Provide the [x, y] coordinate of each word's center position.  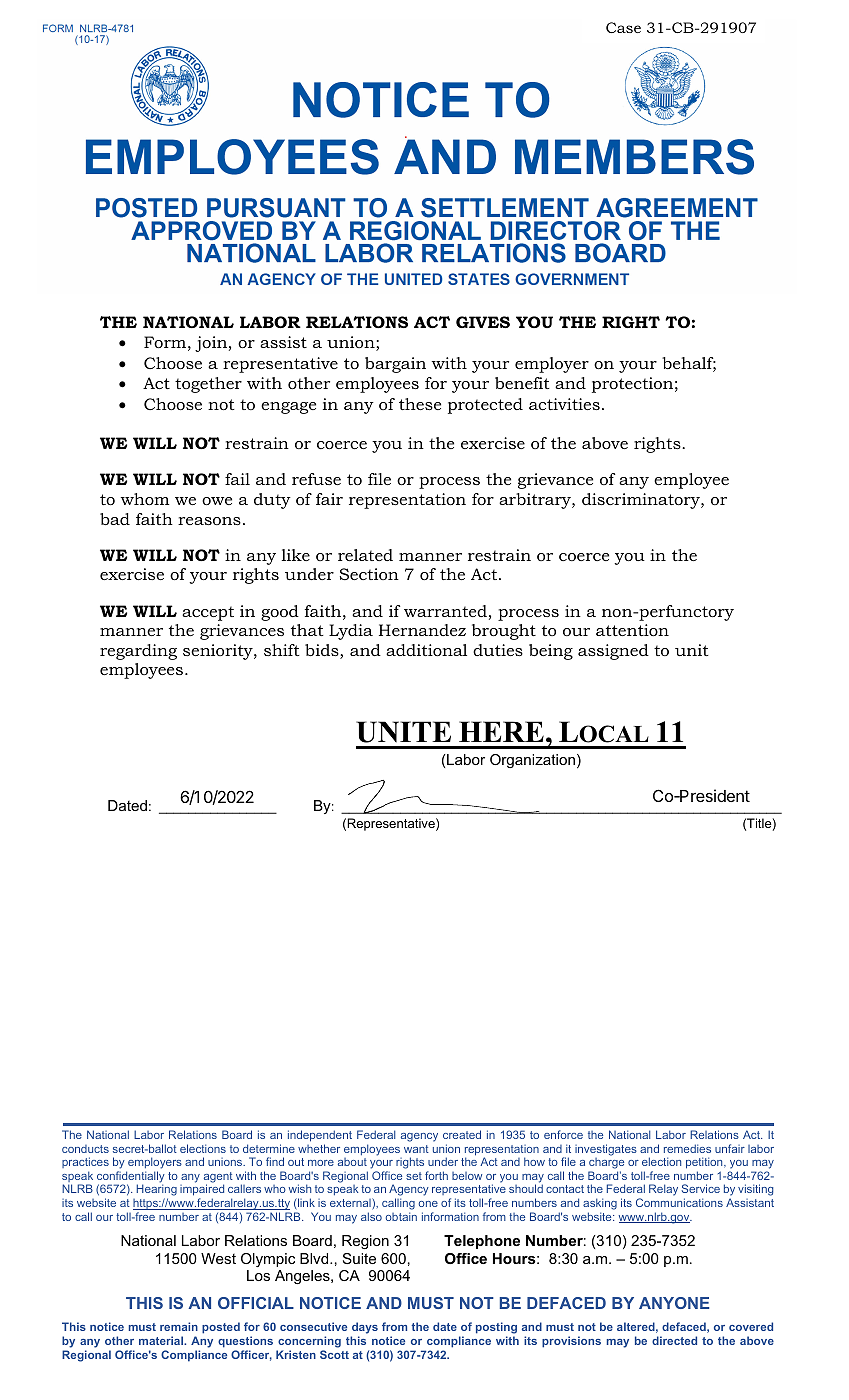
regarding [138, 652]
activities [564, 404]
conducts [85, 1149]
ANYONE [674, 1303]
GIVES [483, 322]
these [420, 404]
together [208, 385]
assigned [613, 652]
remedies [687, 1148]
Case [623, 27]
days [364, 1329]
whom [145, 499]
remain [179, 1326]
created [462, 1134]
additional [426, 650]
